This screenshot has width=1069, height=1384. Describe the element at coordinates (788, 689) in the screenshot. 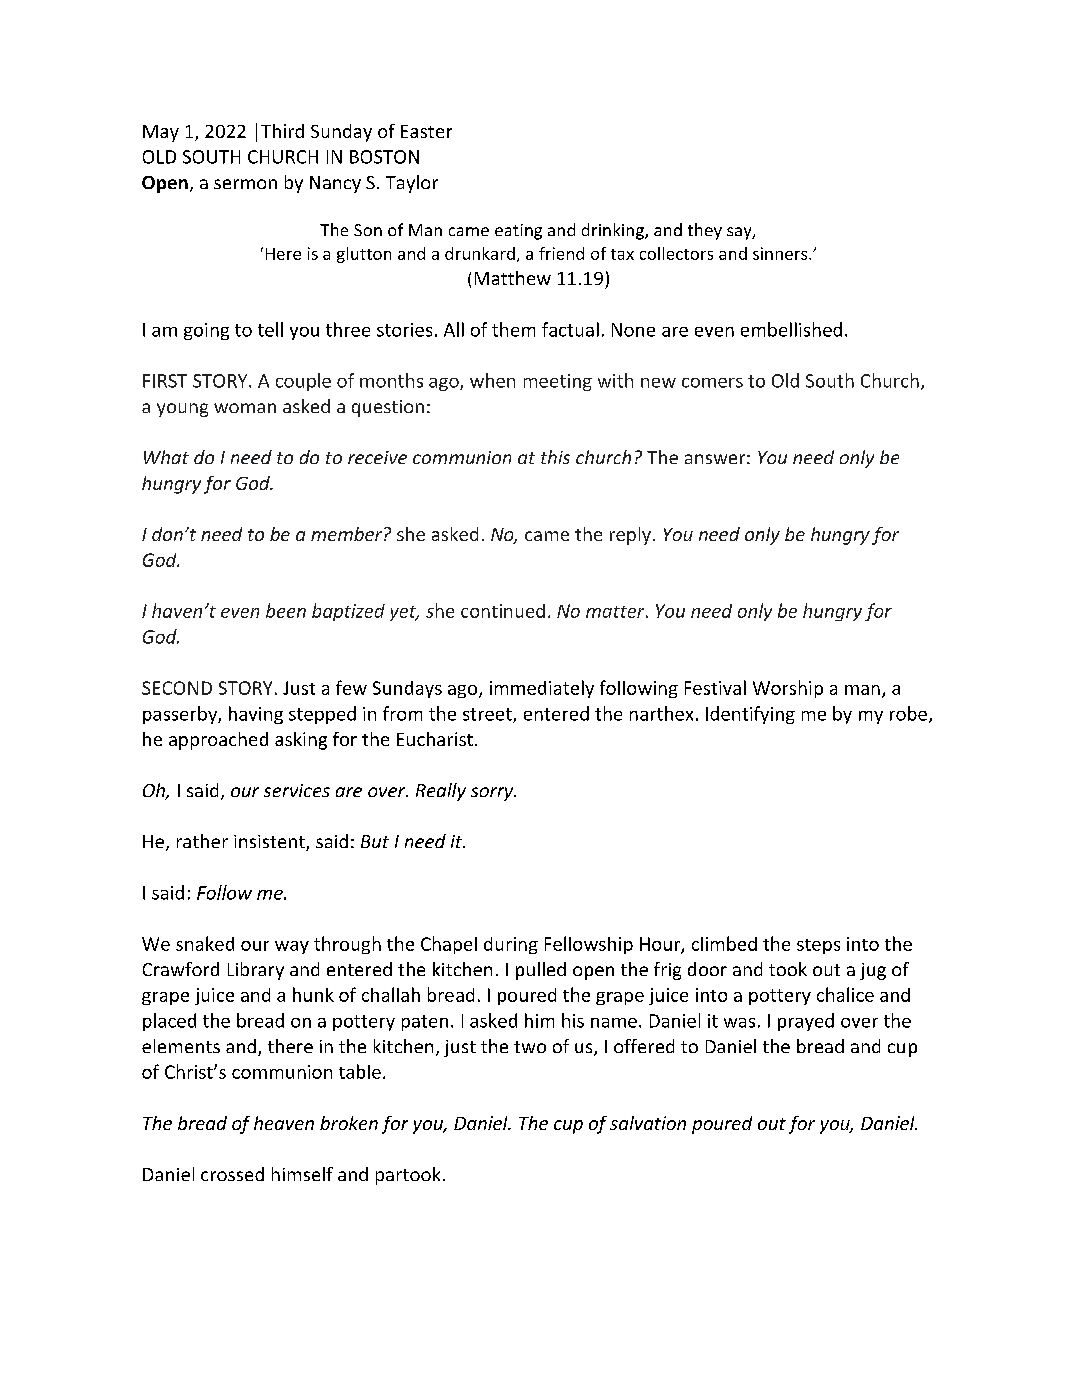

I see `Worship` at that location.
